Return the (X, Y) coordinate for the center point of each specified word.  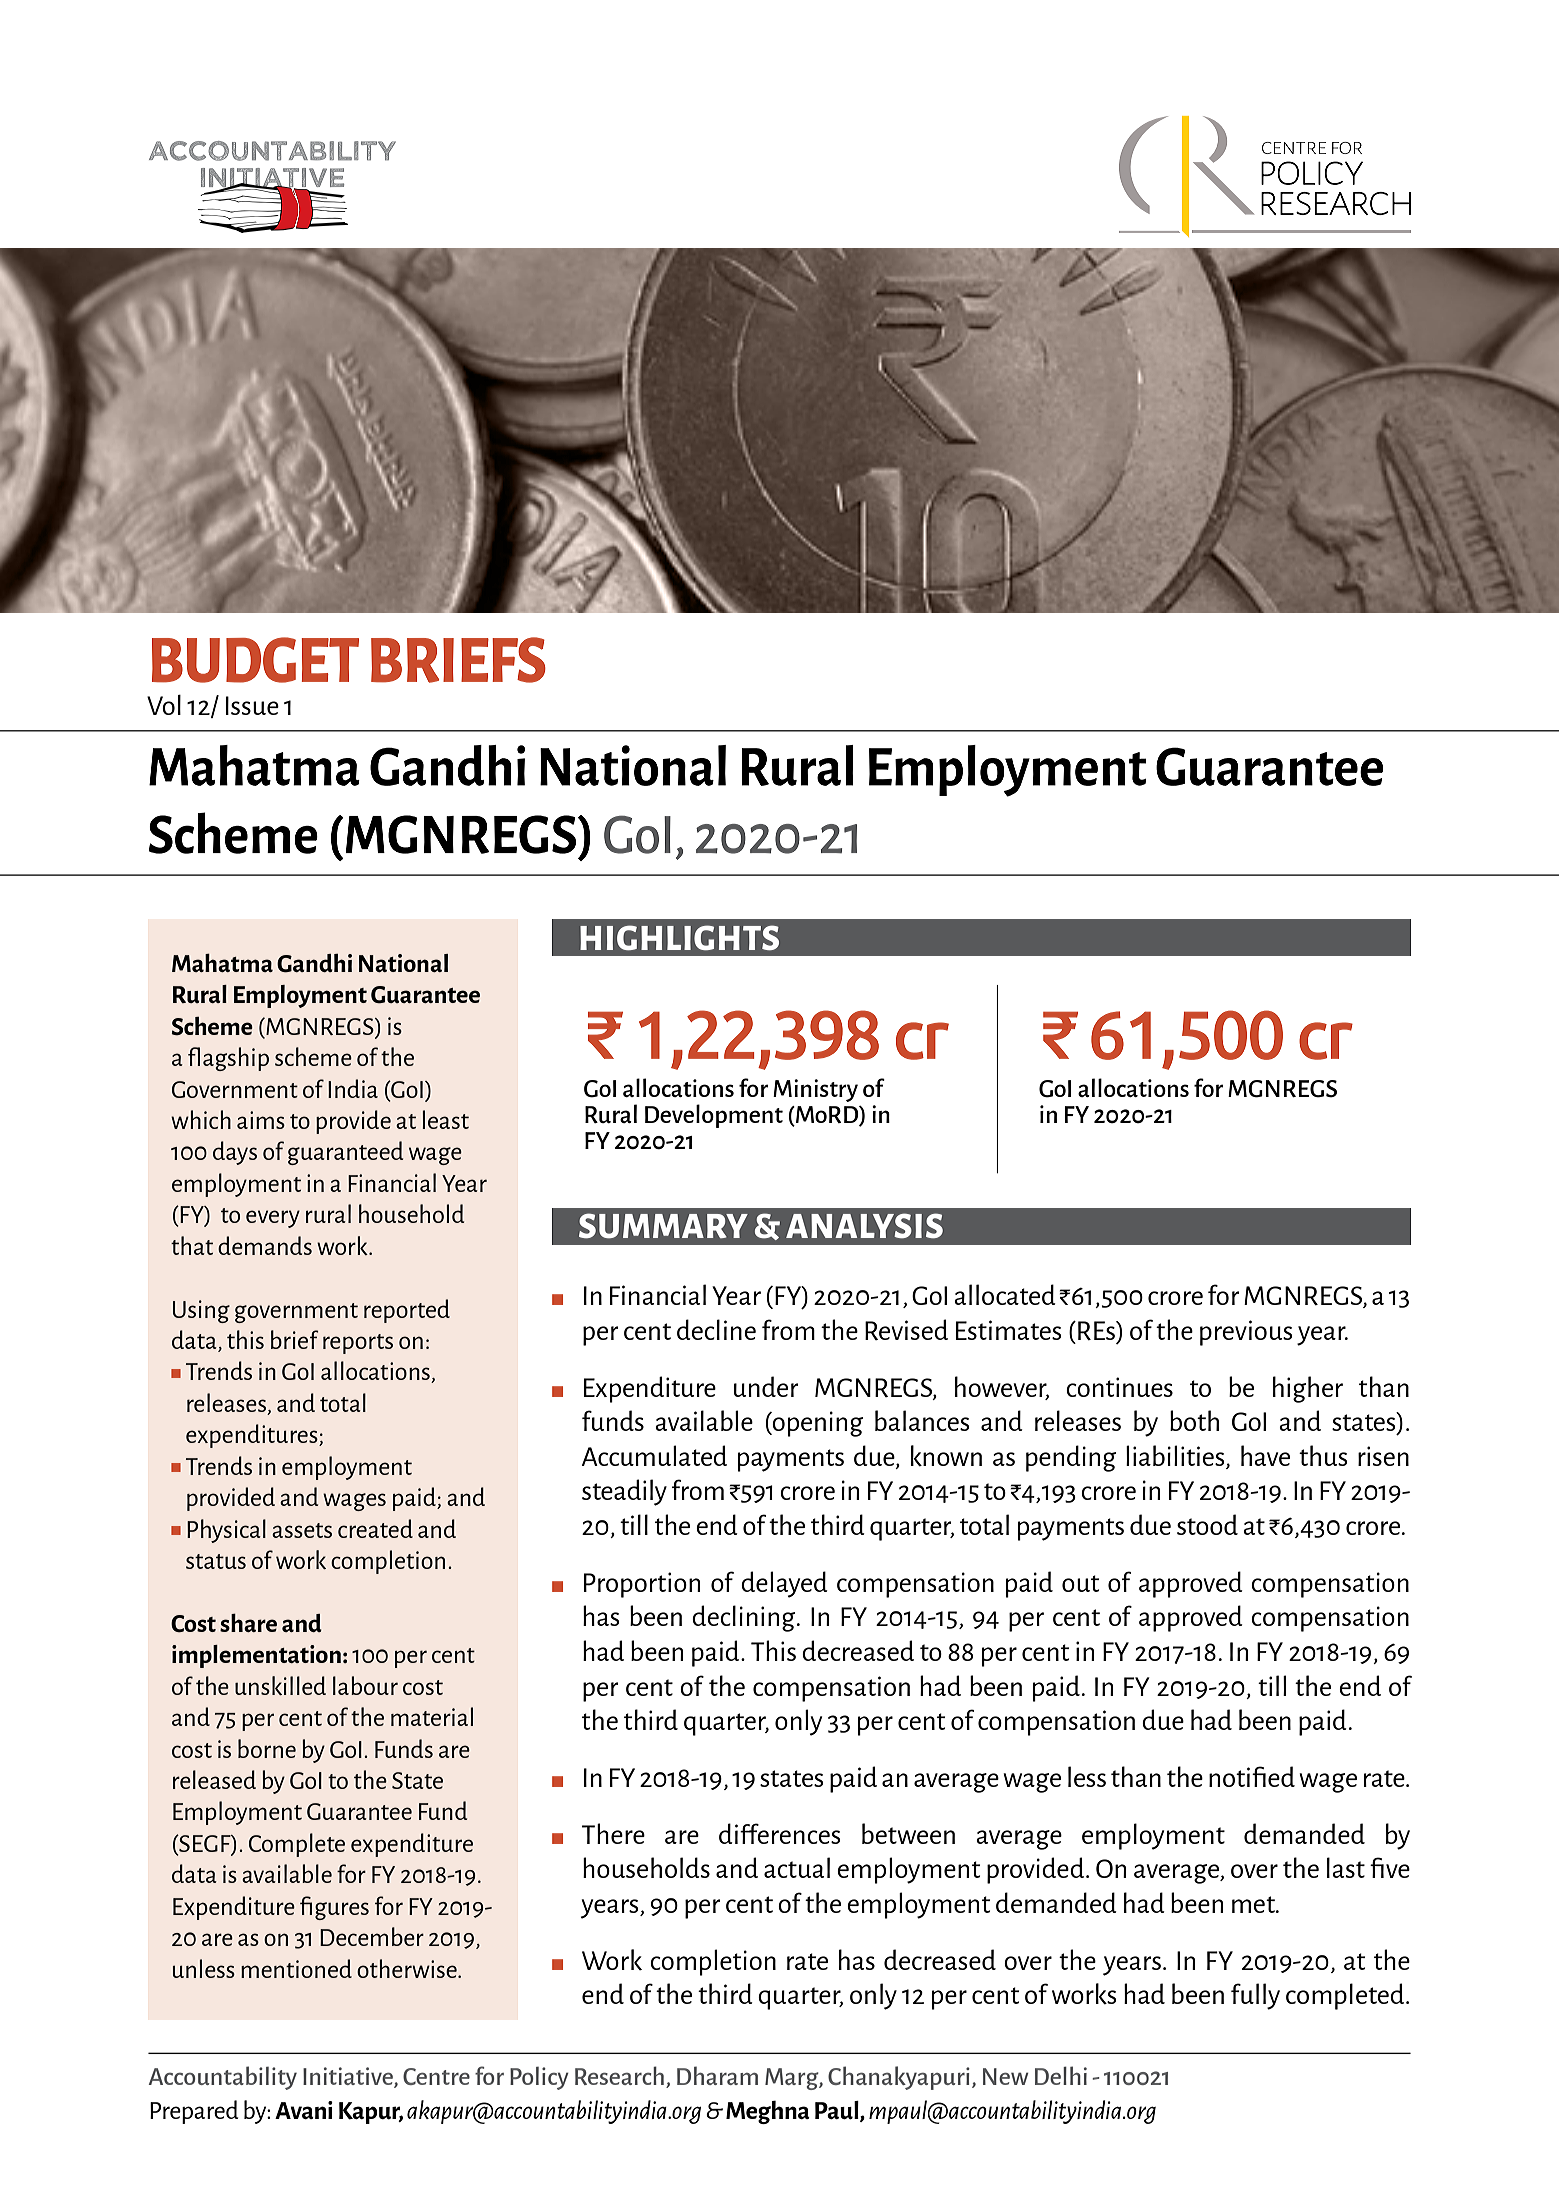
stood (1207, 1524)
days (235, 1153)
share (248, 1622)
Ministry (815, 1090)
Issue (252, 705)
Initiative (349, 2077)
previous (1246, 1333)
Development (714, 1116)
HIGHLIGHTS (679, 938)
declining (745, 1618)
